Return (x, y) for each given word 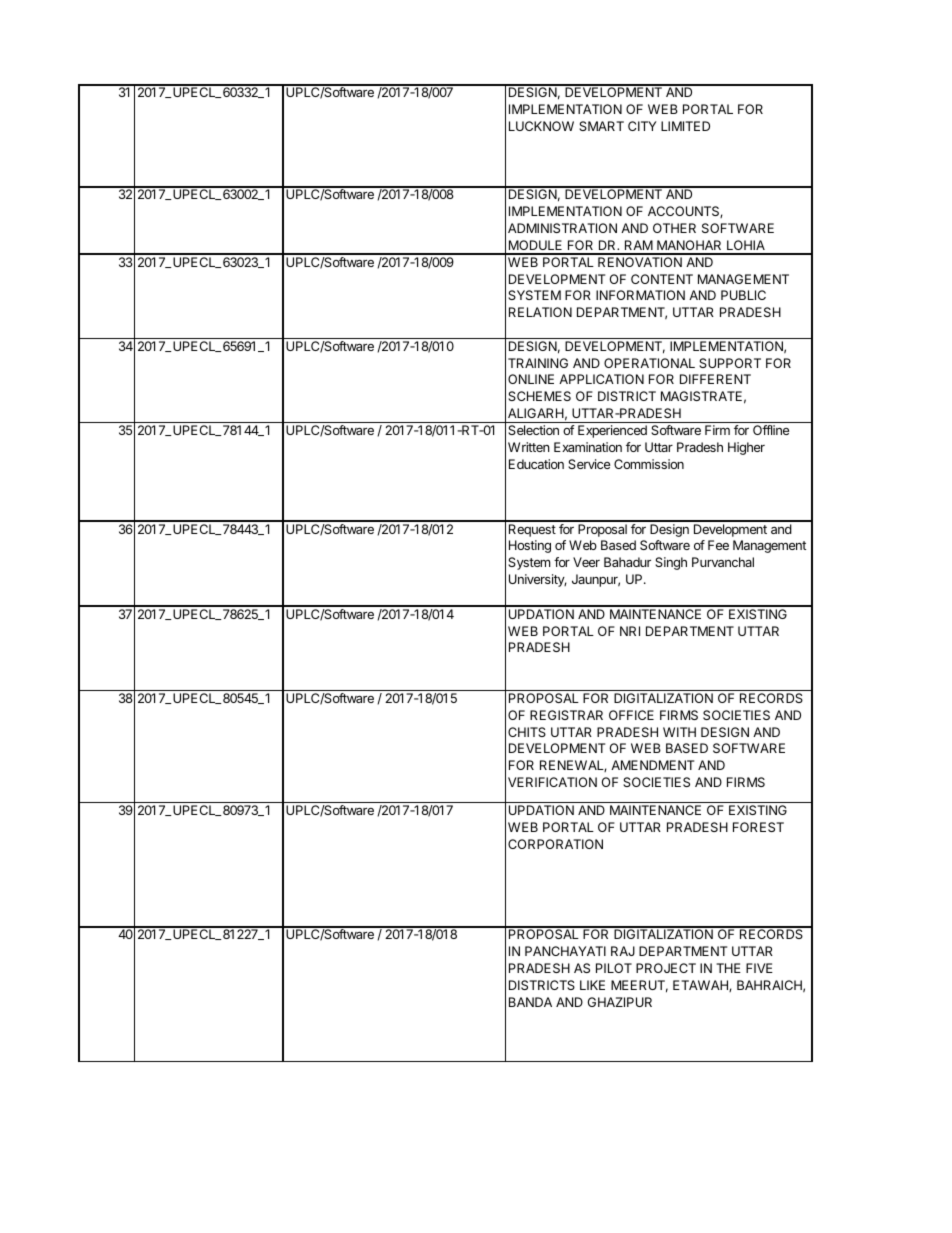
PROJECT (666, 968)
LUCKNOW (541, 126)
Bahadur (627, 562)
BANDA (530, 1002)
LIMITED (685, 126)
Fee (718, 545)
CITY (642, 126)
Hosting (530, 546)
